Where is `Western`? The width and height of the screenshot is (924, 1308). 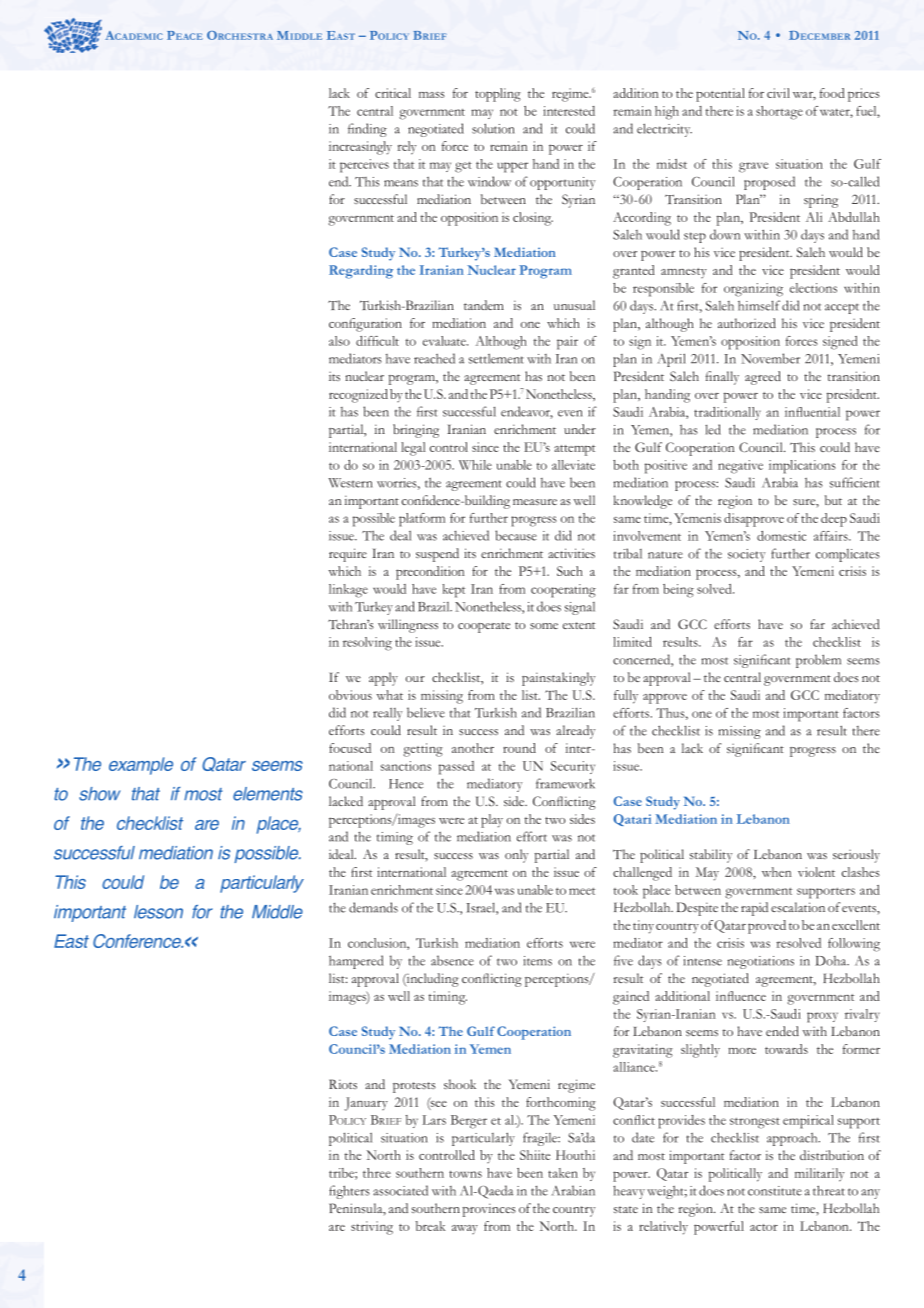
Western is located at coordinates (351, 483).
